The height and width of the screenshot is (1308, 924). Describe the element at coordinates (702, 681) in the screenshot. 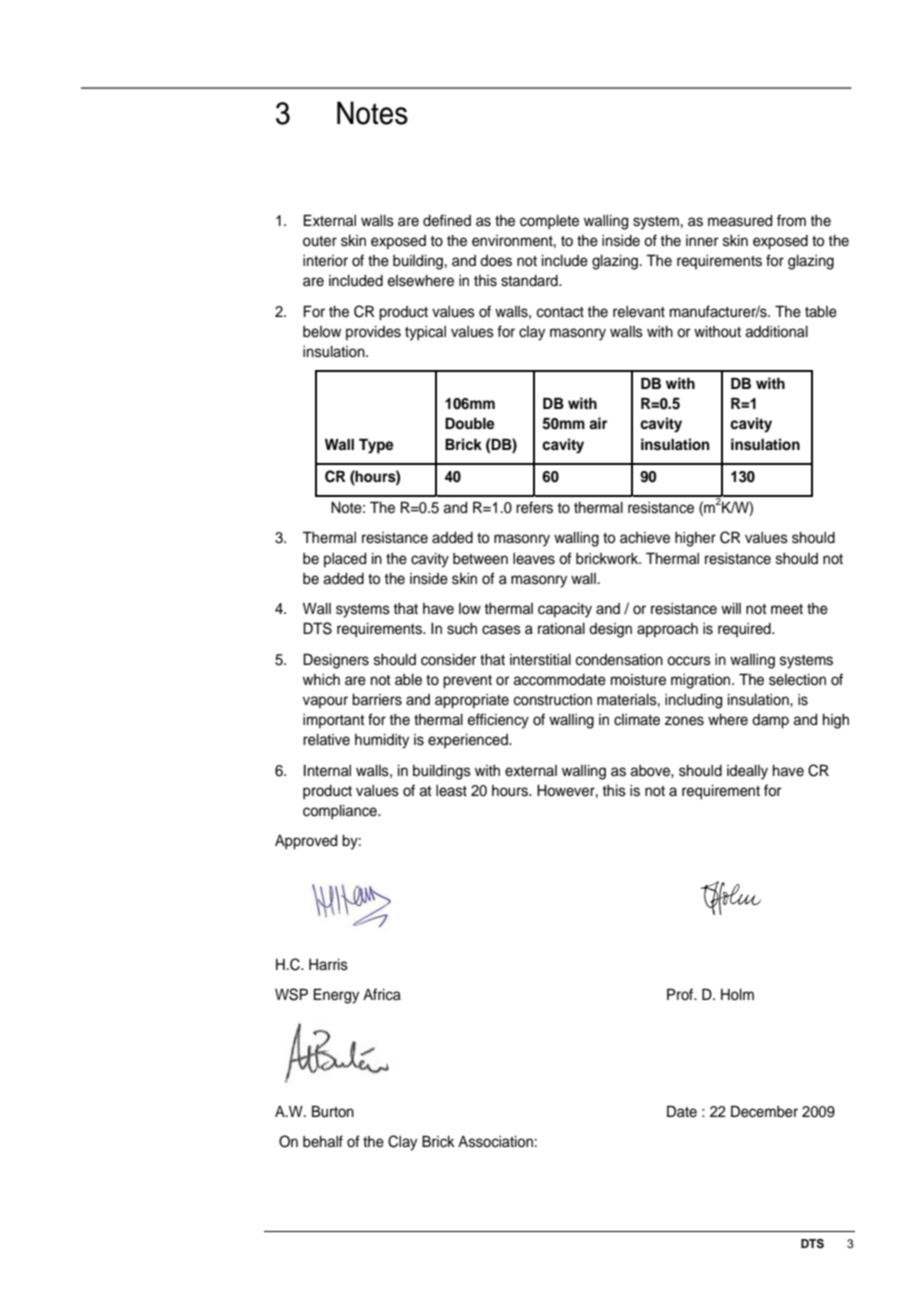

I see `migration` at that location.
